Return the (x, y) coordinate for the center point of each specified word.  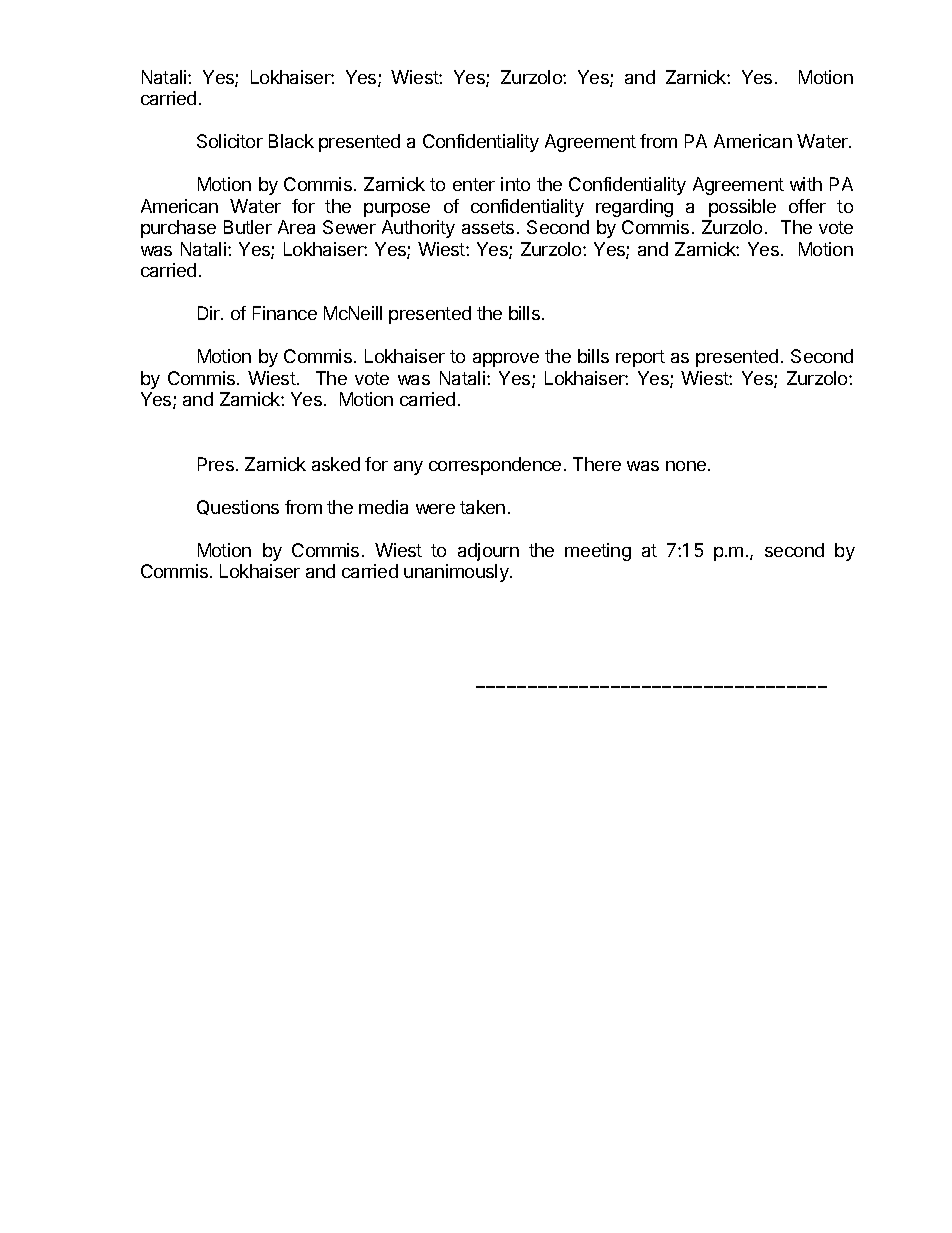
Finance (285, 313)
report (640, 358)
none (686, 466)
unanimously (457, 573)
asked (336, 464)
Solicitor (230, 141)
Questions (238, 507)
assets (488, 227)
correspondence (495, 466)
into (515, 184)
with (806, 184)
